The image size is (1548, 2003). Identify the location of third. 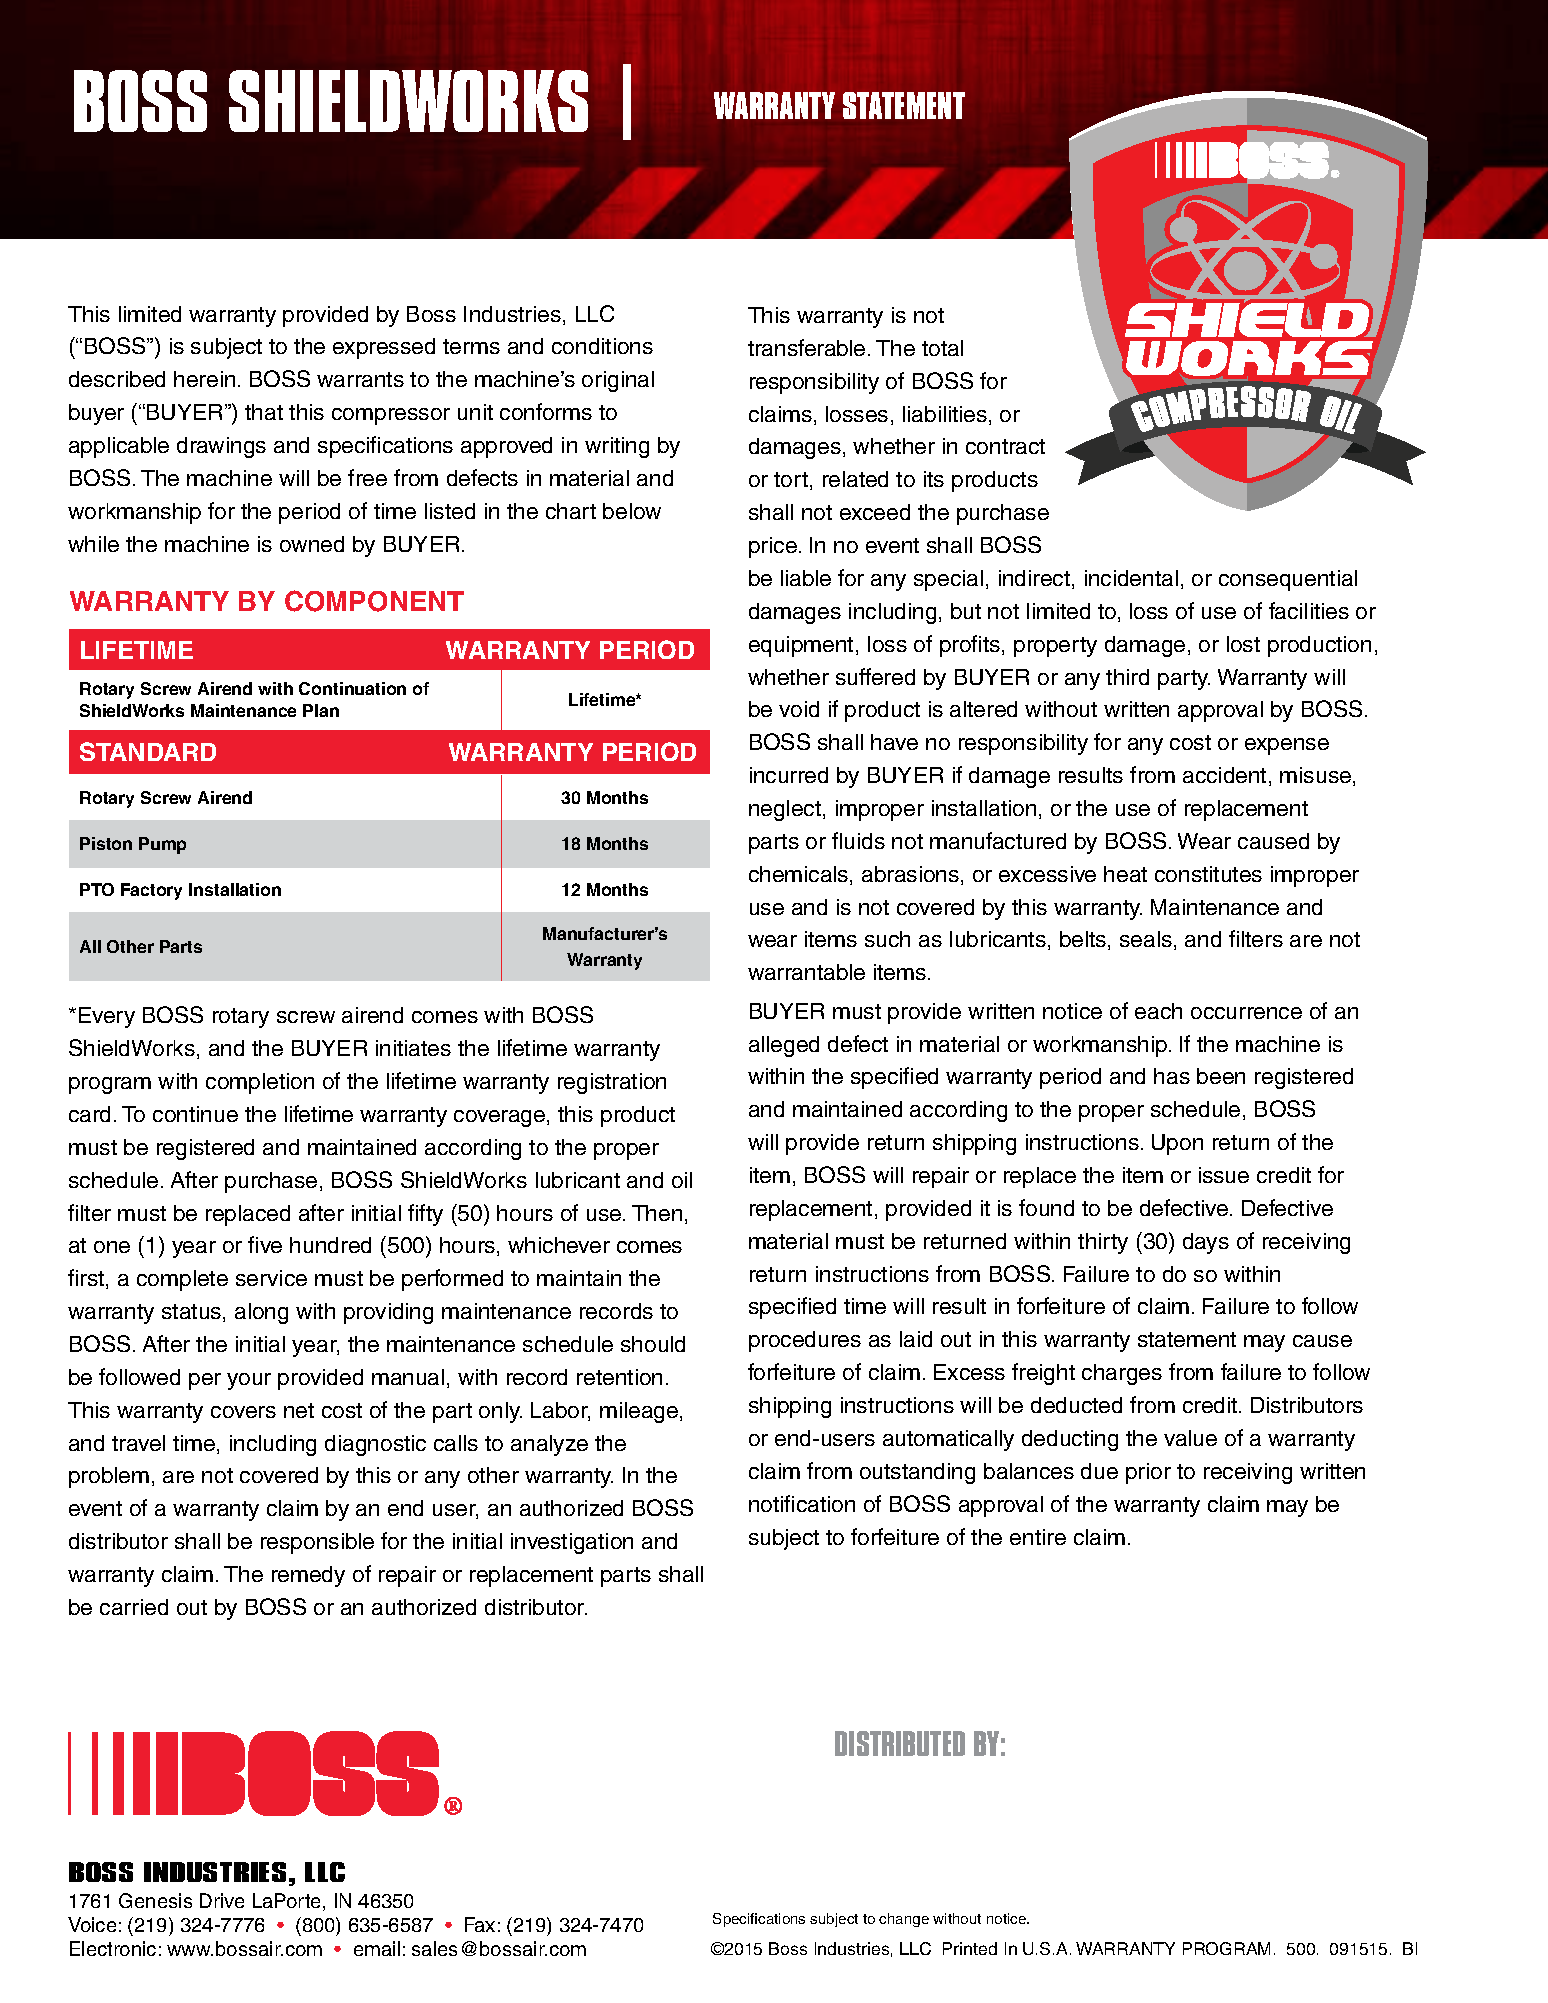
(1127, 677).
